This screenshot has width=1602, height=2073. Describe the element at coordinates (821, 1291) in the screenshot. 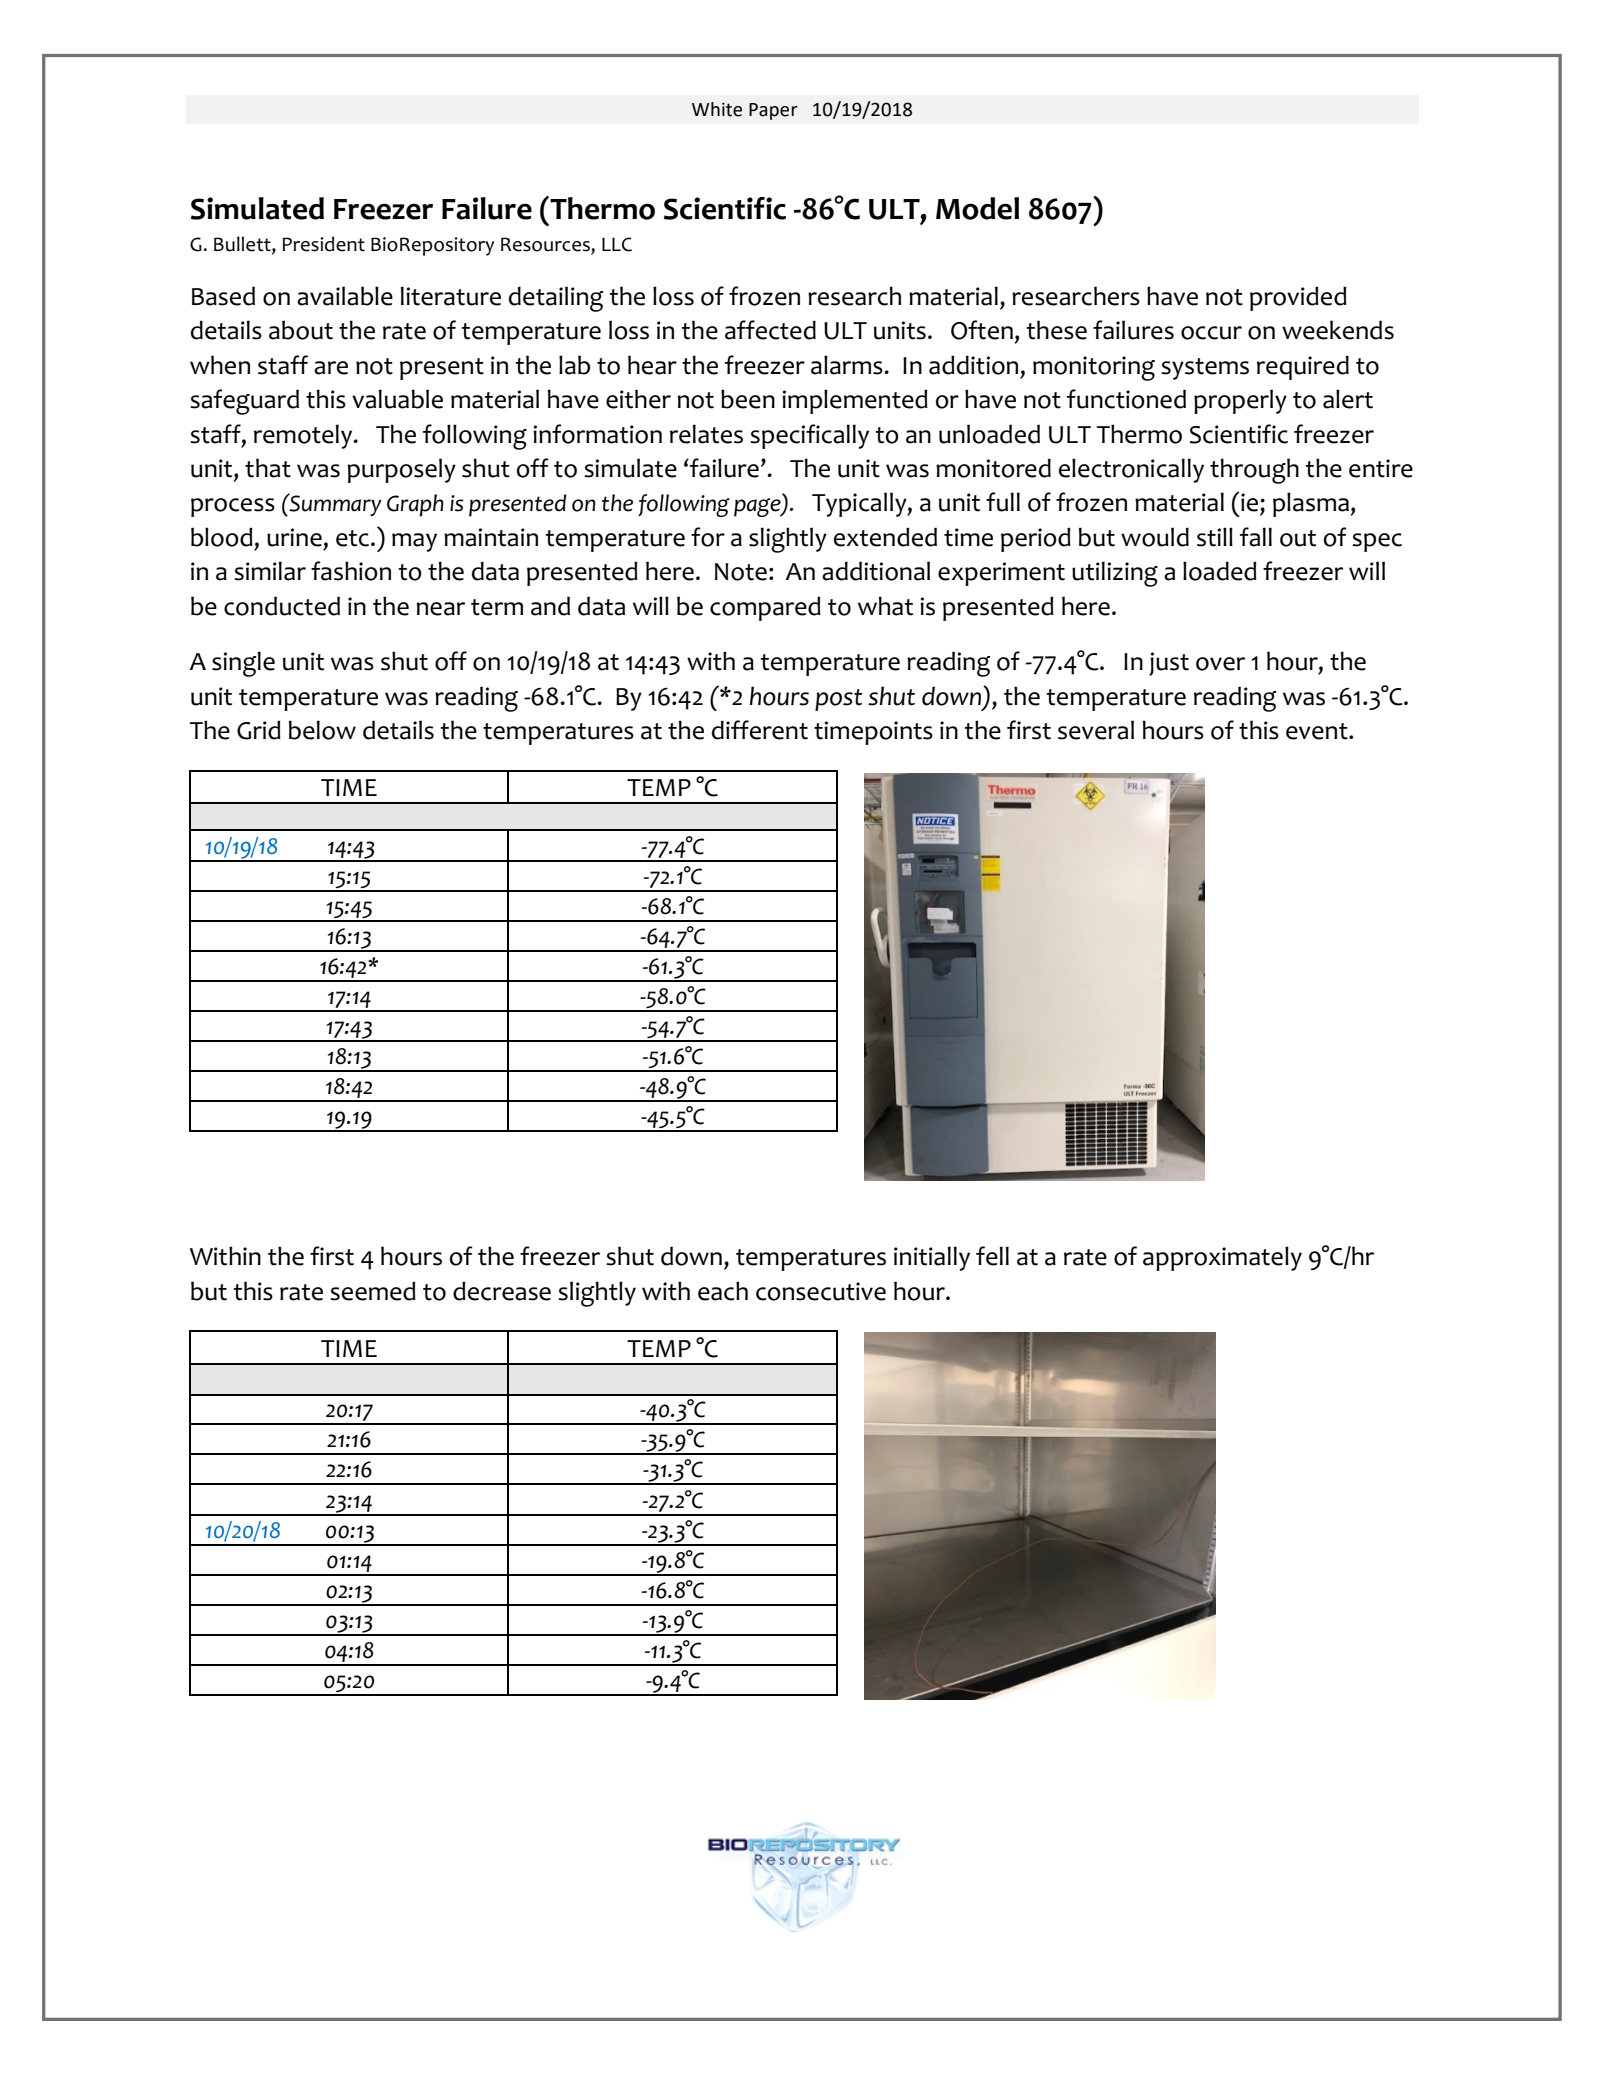

I see `consecutive` at that location.
